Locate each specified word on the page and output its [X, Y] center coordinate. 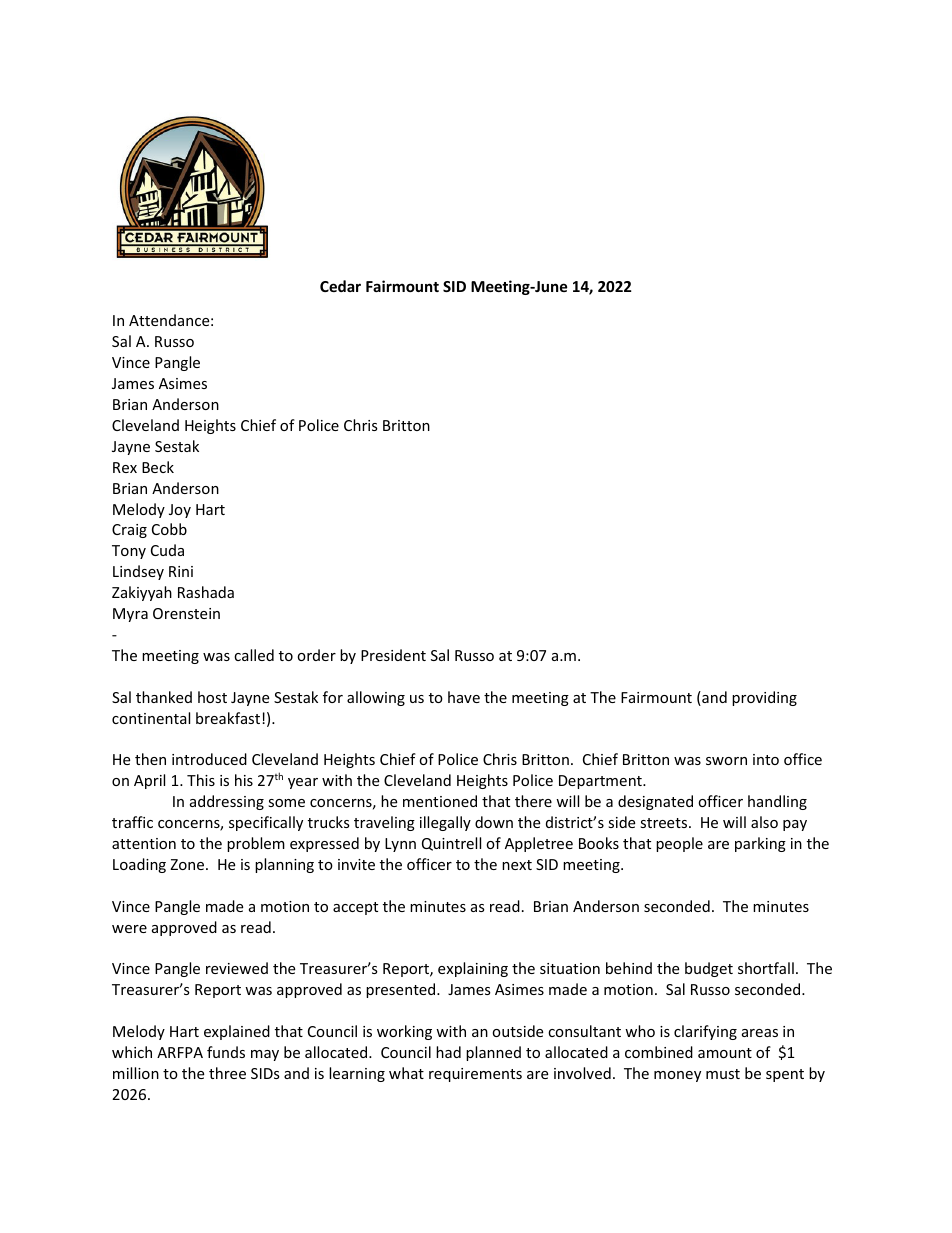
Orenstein [186, 613]
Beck [158, 467]
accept [355, 908]
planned [493, 1053]
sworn [726, 761]
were [129, 929]
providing [764, 698]
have [464, 697]
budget [709, 969]
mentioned [440, 801]
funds [226, 1052]
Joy [180, 511]
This [201, 780]
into [766, 759]
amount [725, 1053]
